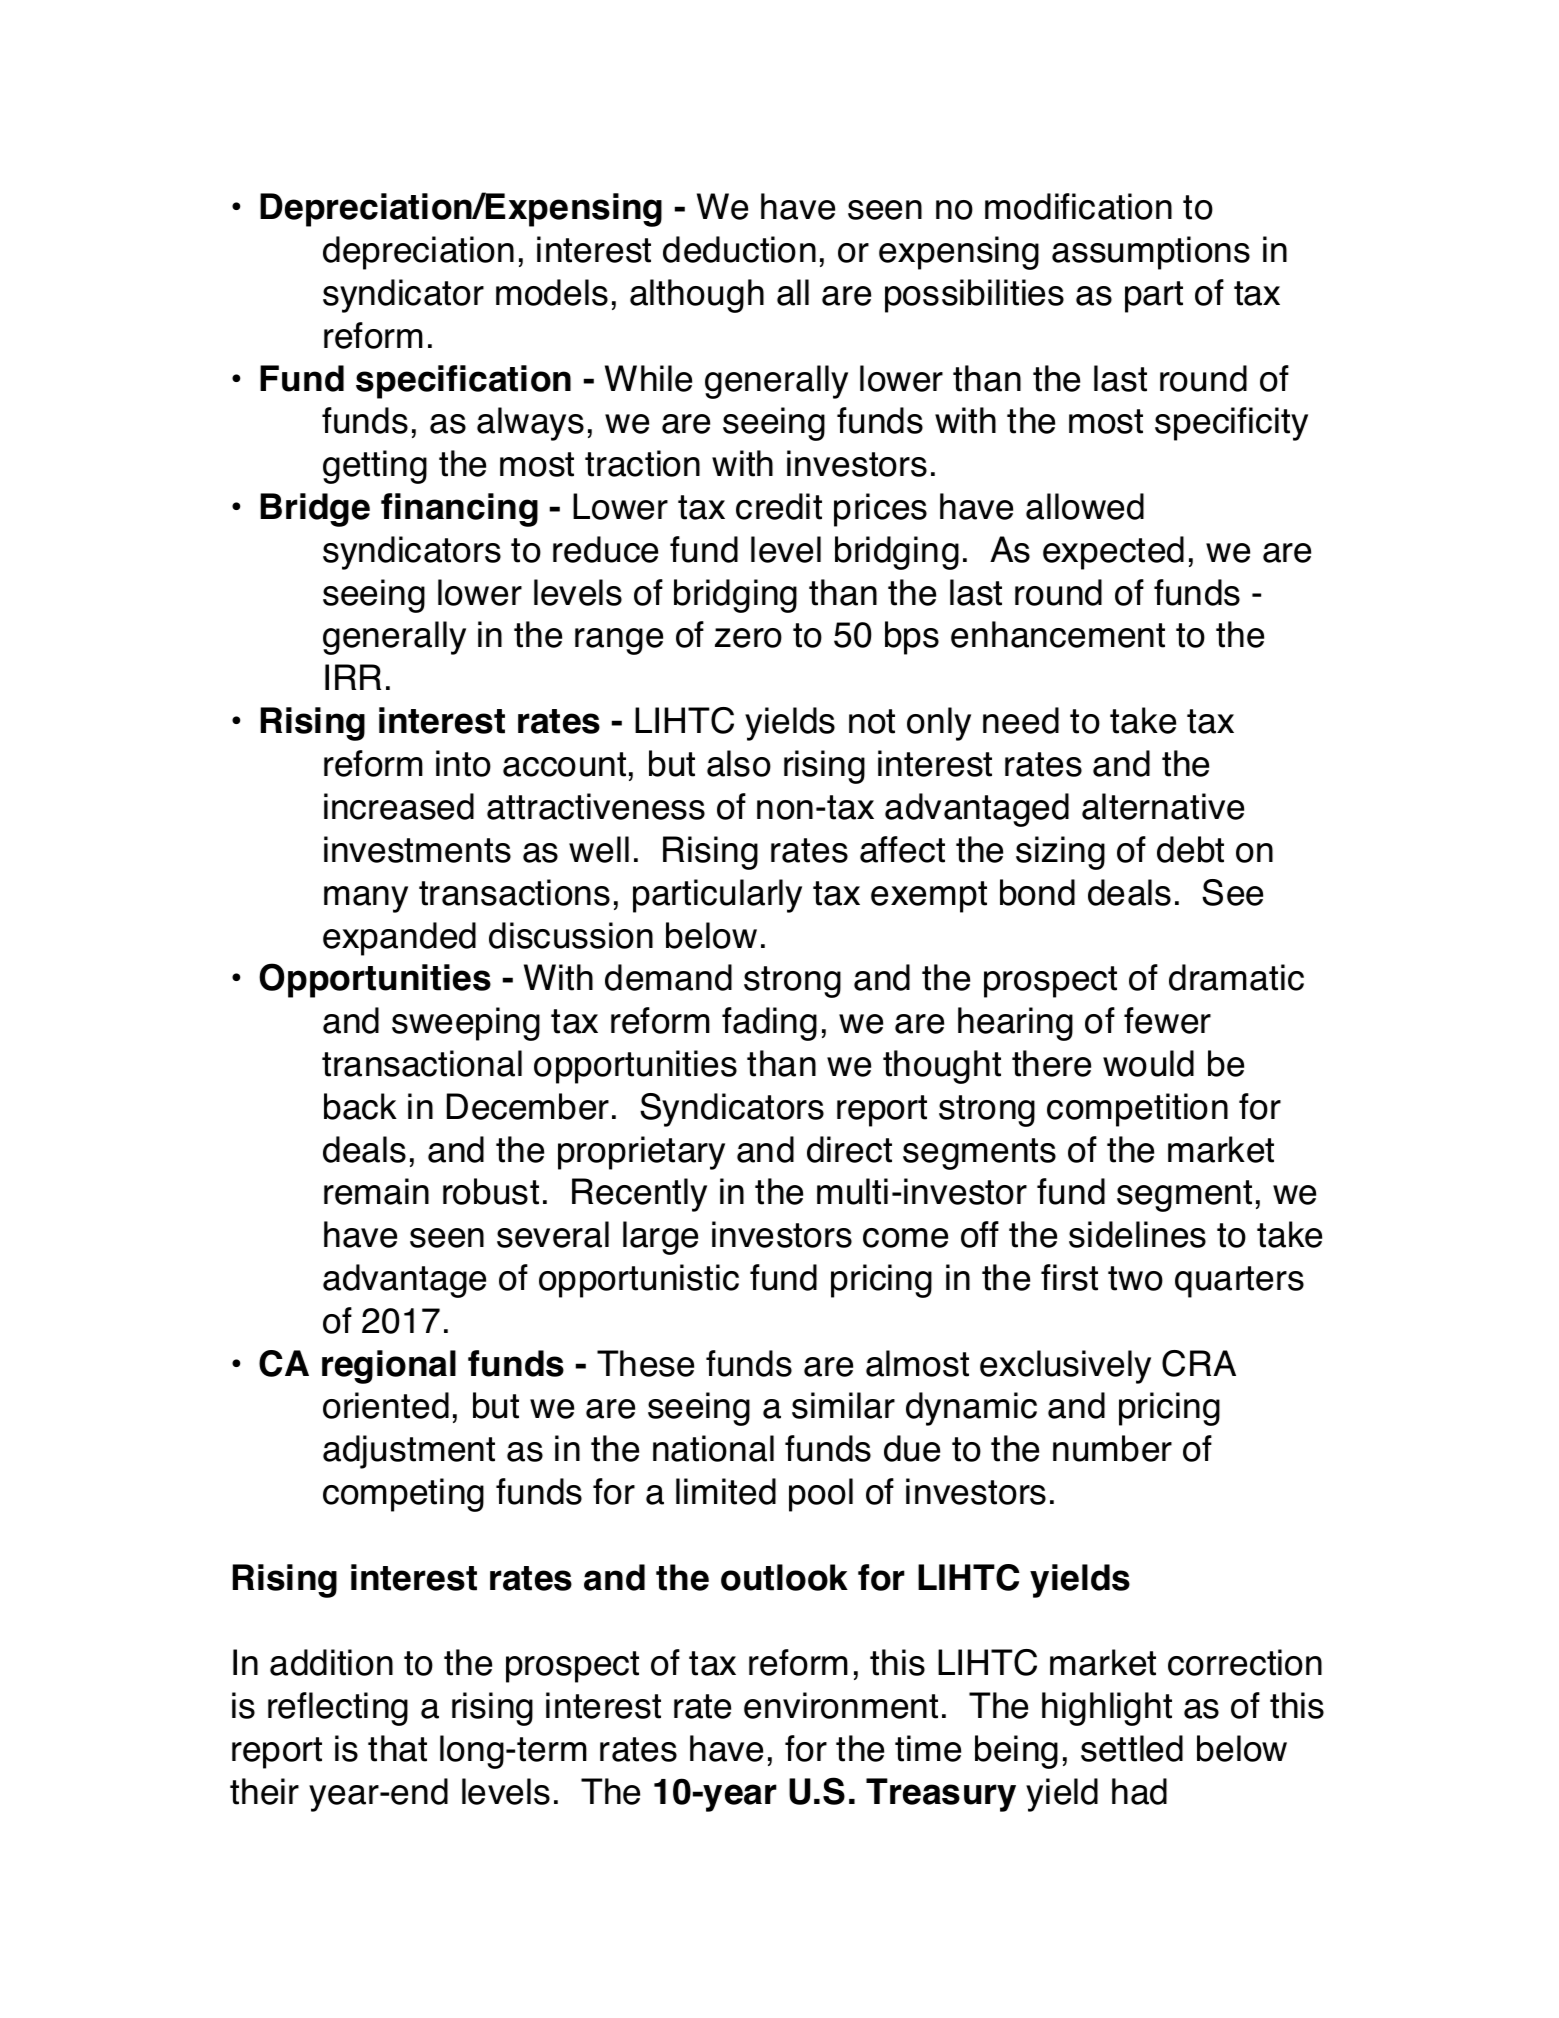 This screenshot has width=1559, height=2018. I want to click on expanded, so click(399, 939).
